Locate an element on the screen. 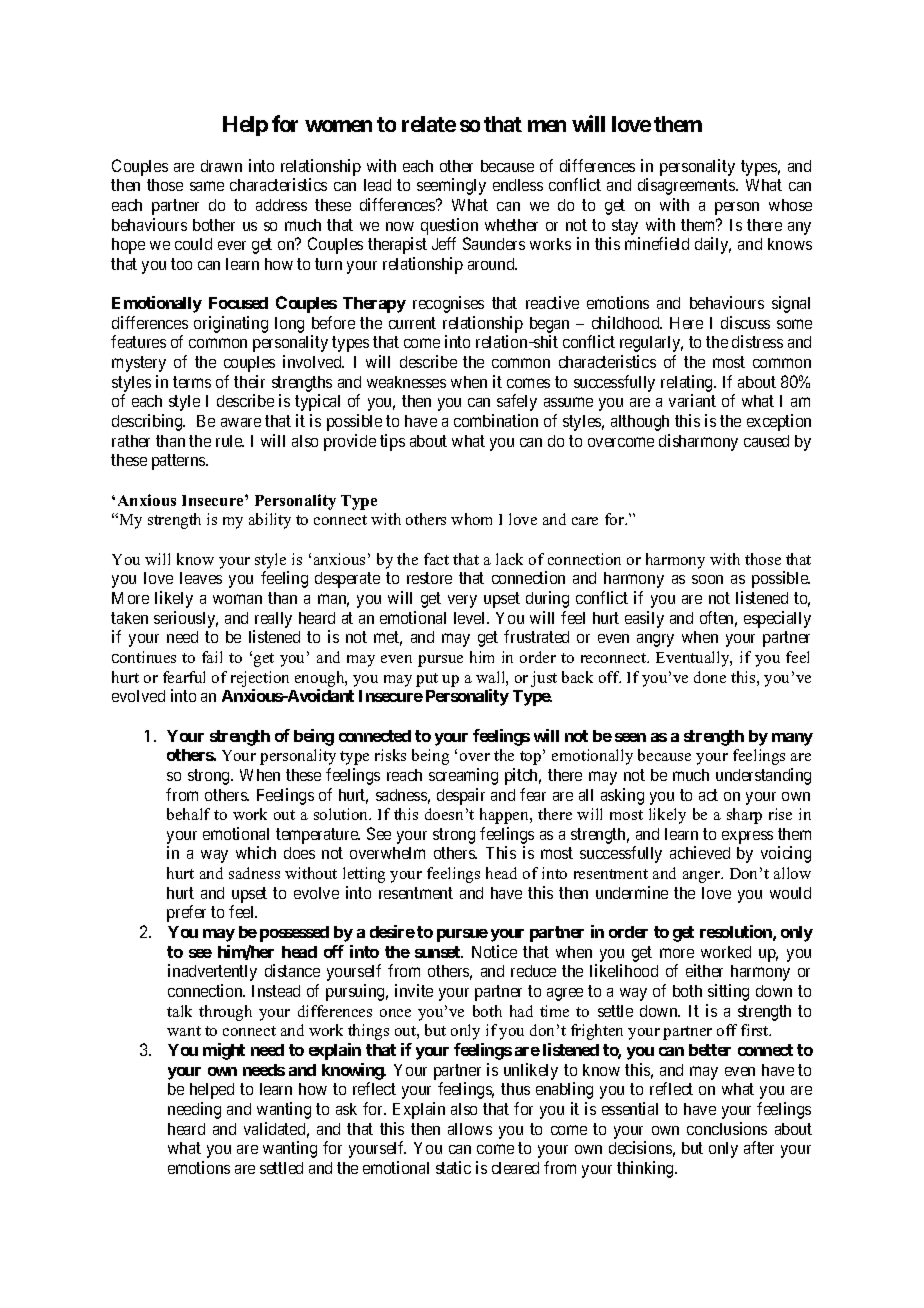  might is located at coordinates (224, 1051).
